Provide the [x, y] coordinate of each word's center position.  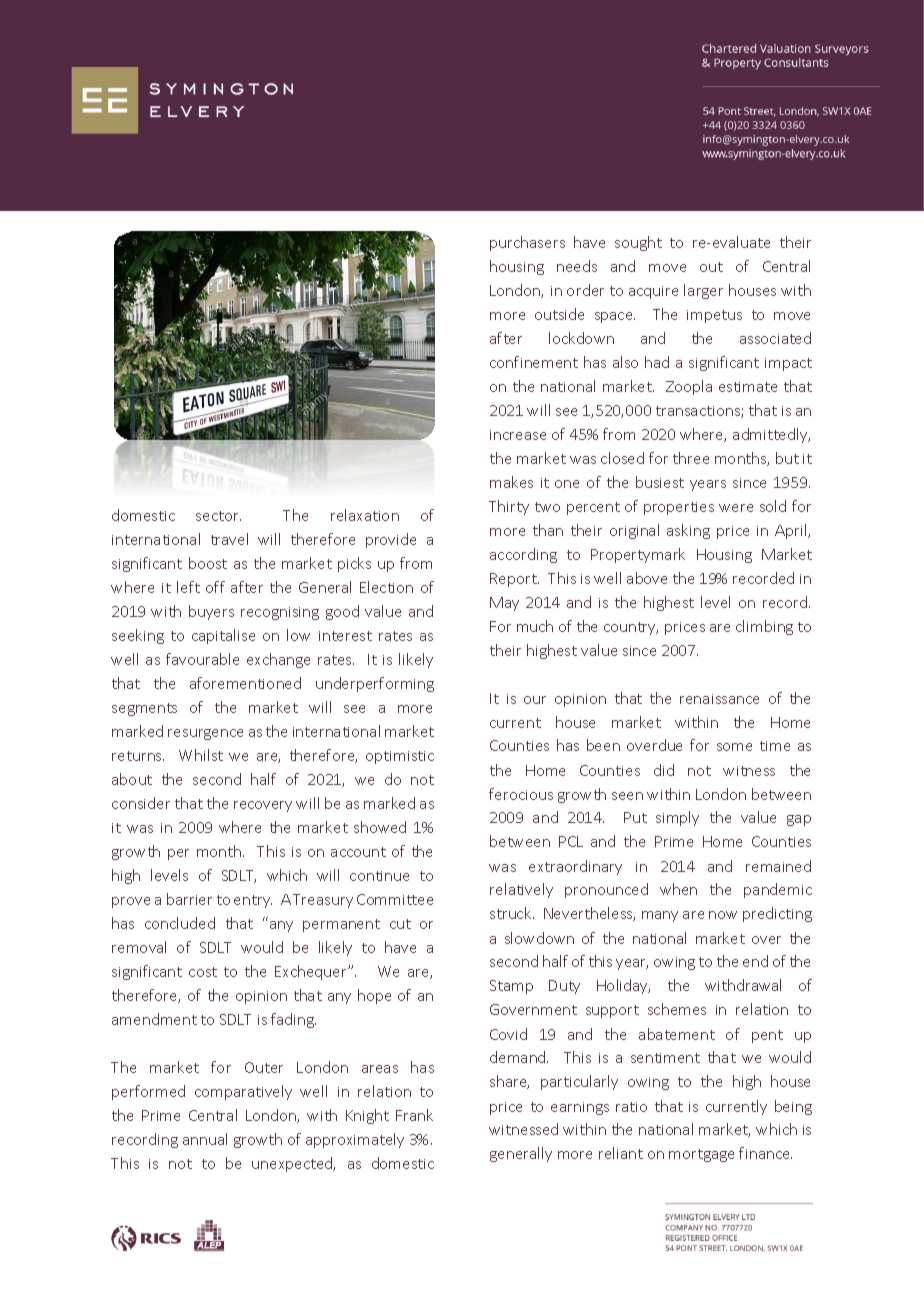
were [736, 508]
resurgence [205, 734]
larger [703, 291]
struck [512, 913]
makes [511, 482]
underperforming [375, 684]
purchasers [527, 243]
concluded [180, 923]
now [723, 915]
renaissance [719, 699]
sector [218, 516]
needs [577, 266]
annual [205, 1139]
